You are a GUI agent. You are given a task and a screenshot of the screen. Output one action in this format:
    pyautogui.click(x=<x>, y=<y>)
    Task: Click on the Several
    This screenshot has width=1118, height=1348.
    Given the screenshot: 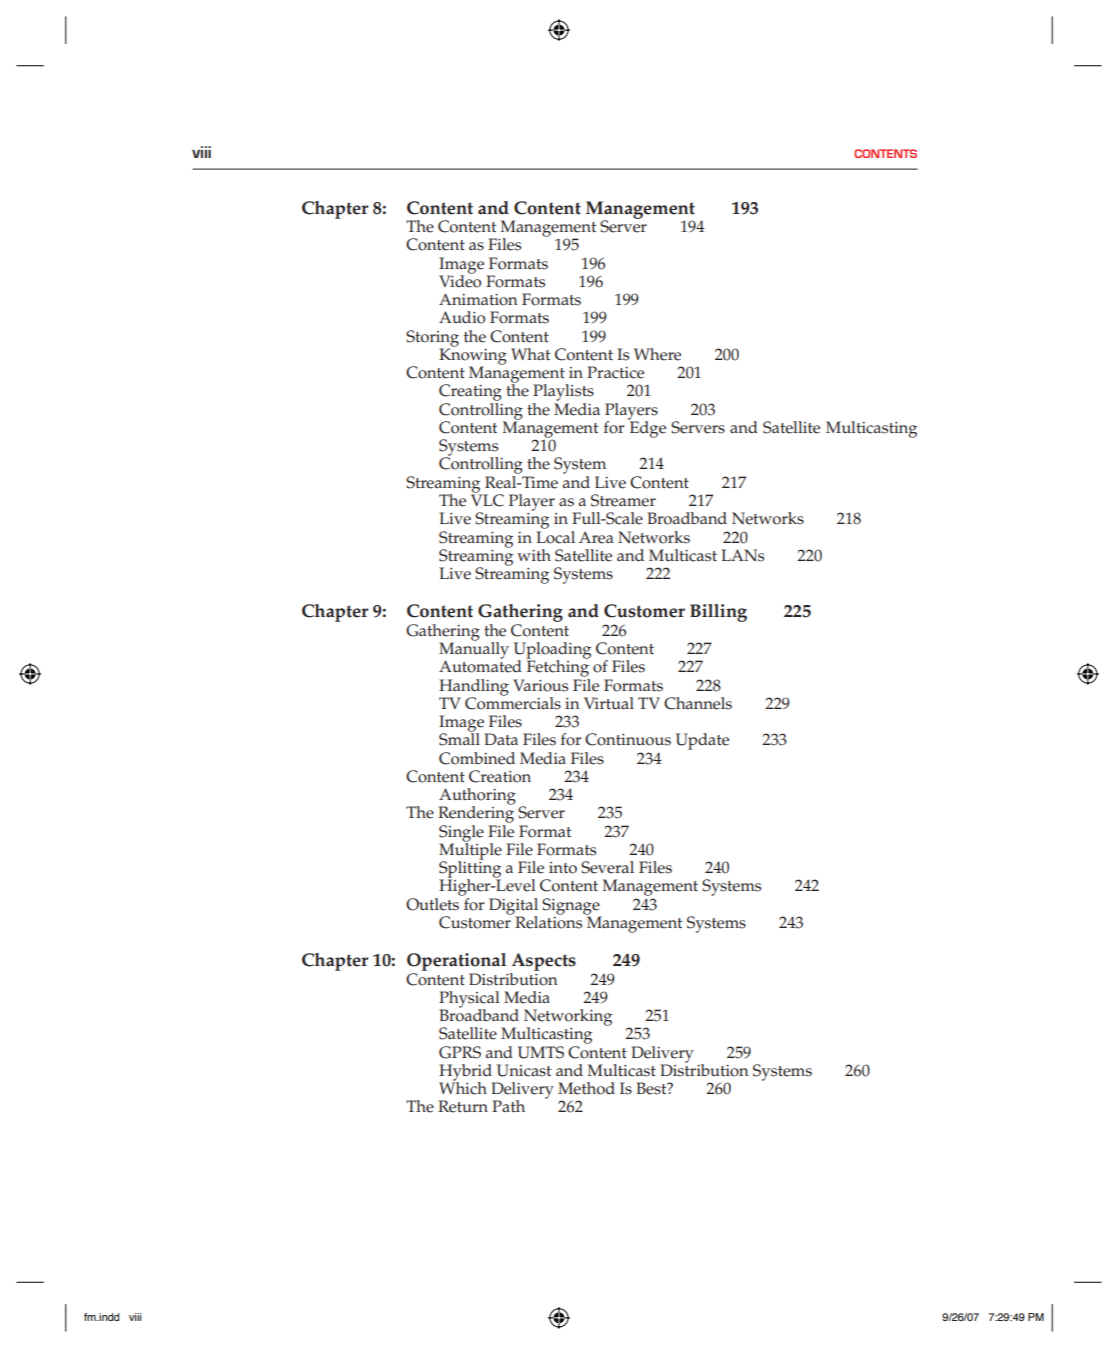 What is the action you would take?
    pyautogui.click(x=607, y=867)
